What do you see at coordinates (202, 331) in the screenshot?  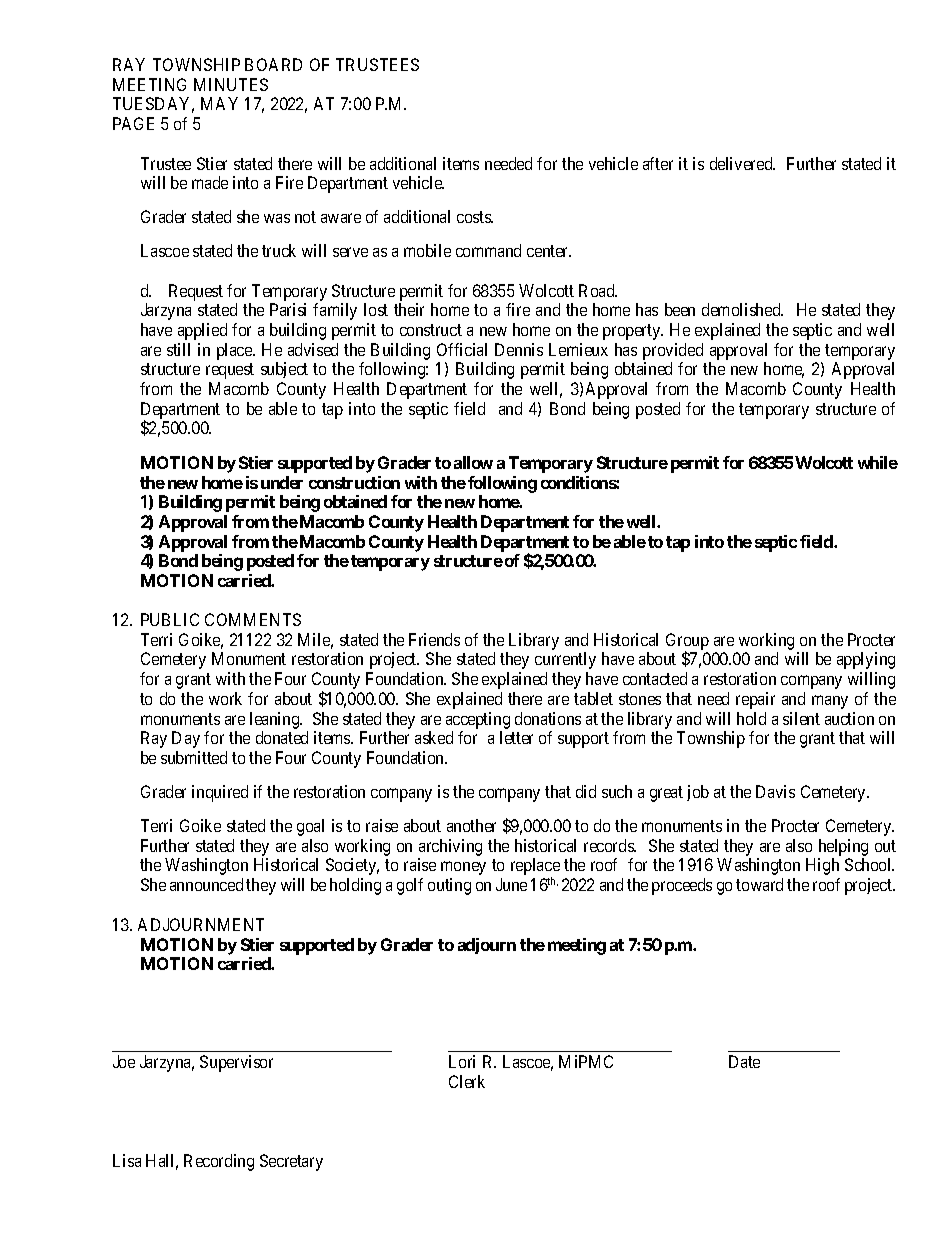 I see `applied` at bounding box center [202, 331].
